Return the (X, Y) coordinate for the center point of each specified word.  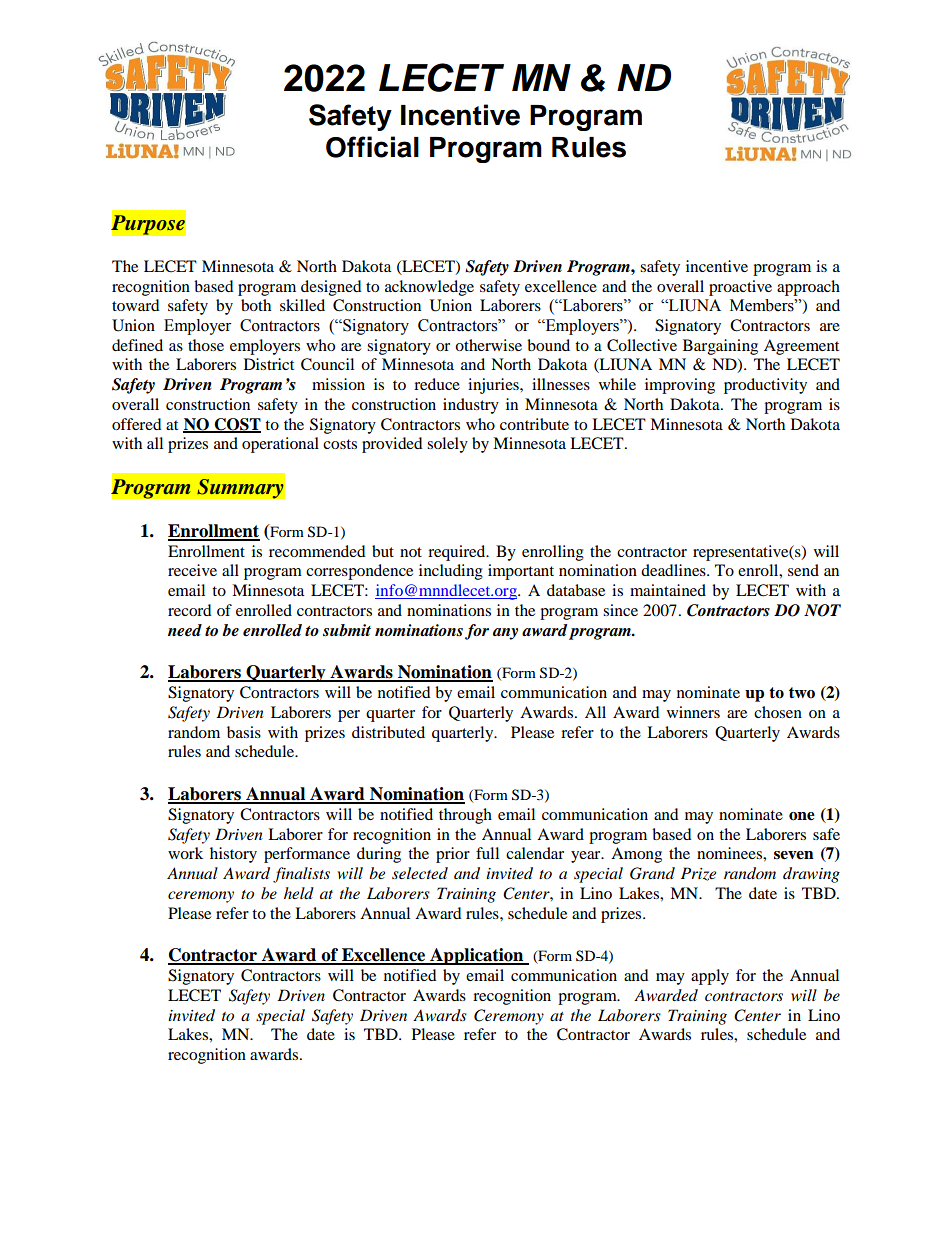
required (458, 553)
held (299, 893)
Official (372, 147)
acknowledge (429, 288)
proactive (740, 288)
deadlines (674, 570)
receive (192, 570)
